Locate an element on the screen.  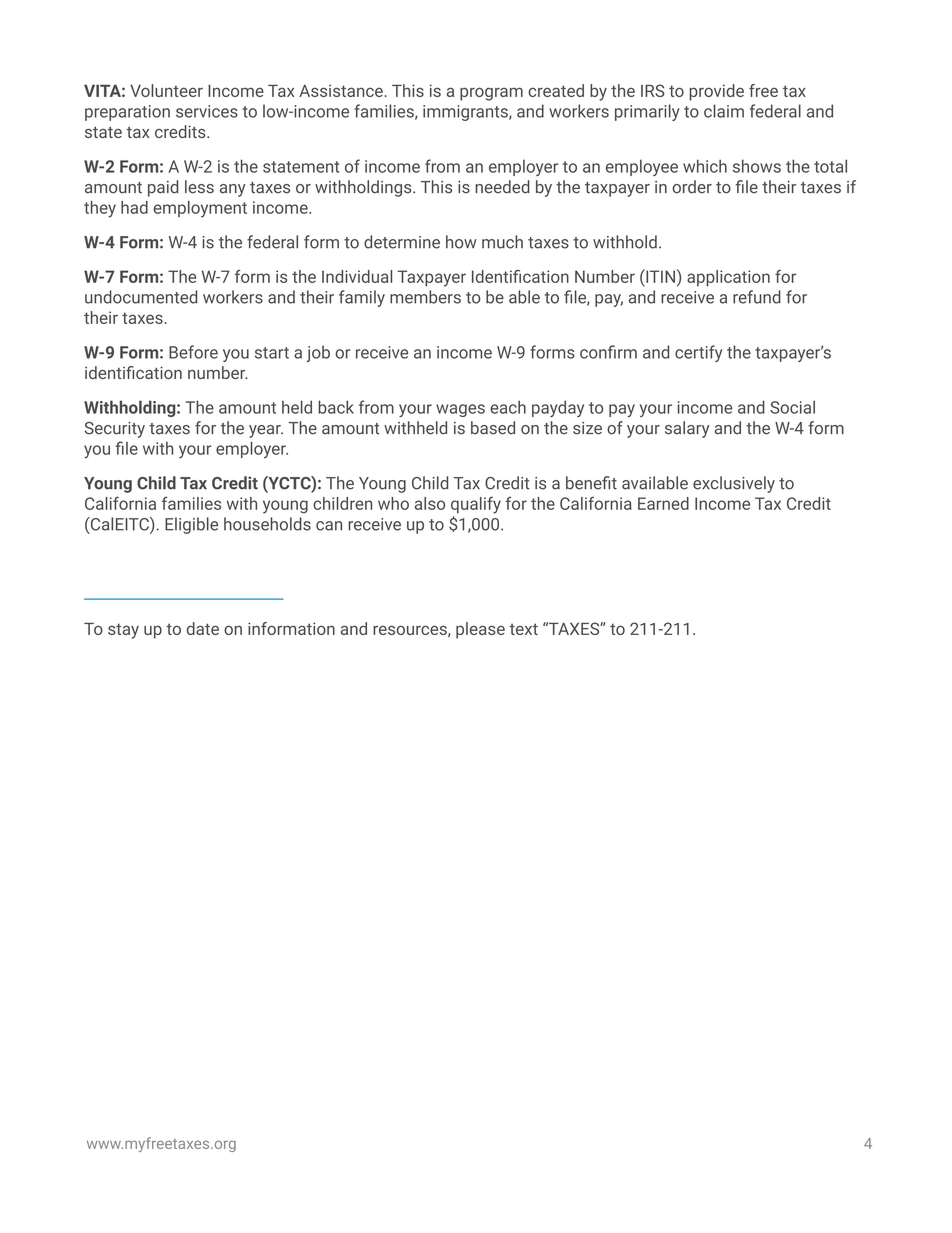
date is located at coordinates (203, 628).
